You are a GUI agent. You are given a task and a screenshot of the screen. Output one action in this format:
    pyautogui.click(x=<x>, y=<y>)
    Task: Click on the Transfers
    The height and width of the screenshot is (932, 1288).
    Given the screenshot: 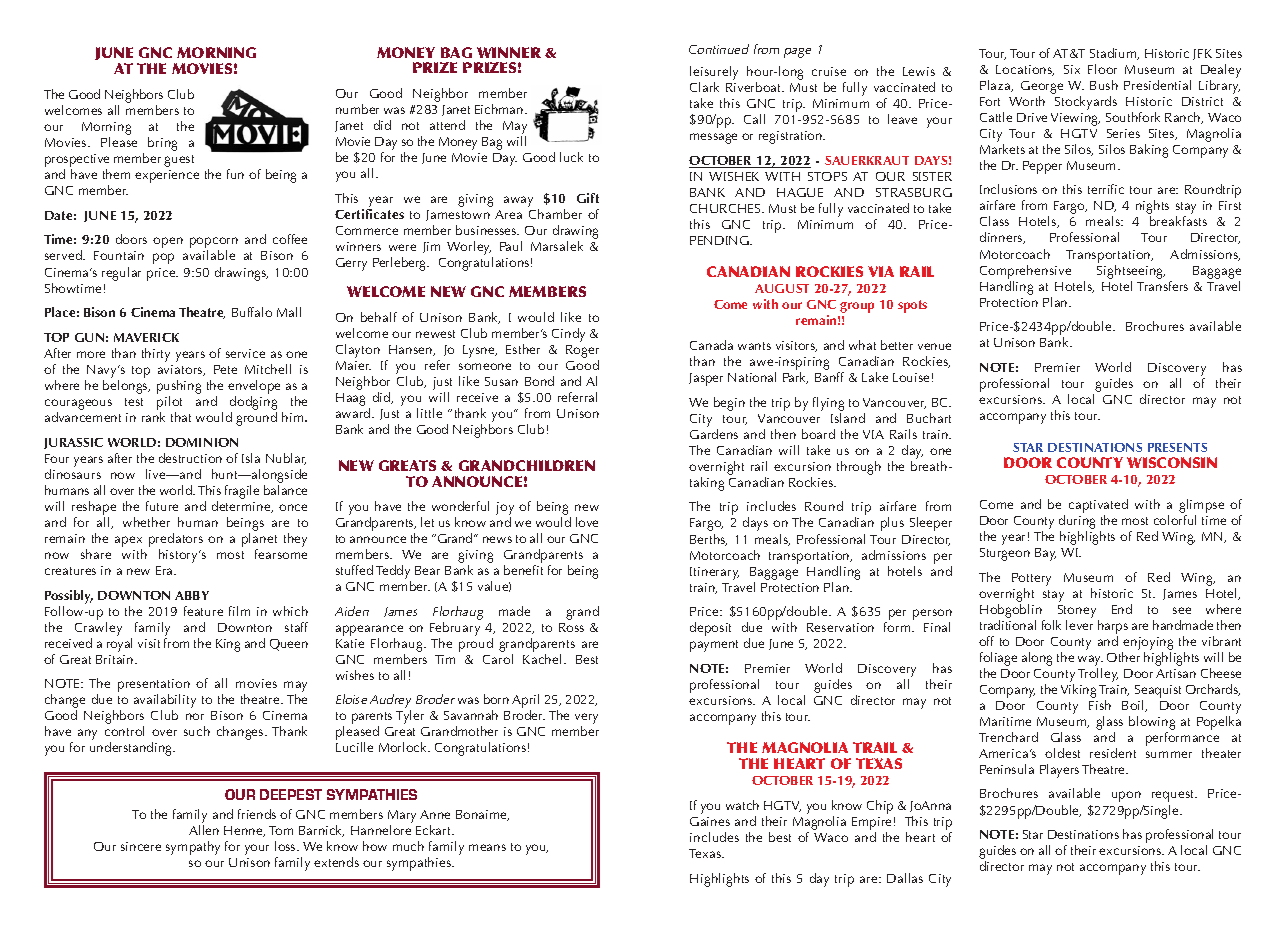 What is the action you would take?
    pyautogui.click(x=1162, y=284)
